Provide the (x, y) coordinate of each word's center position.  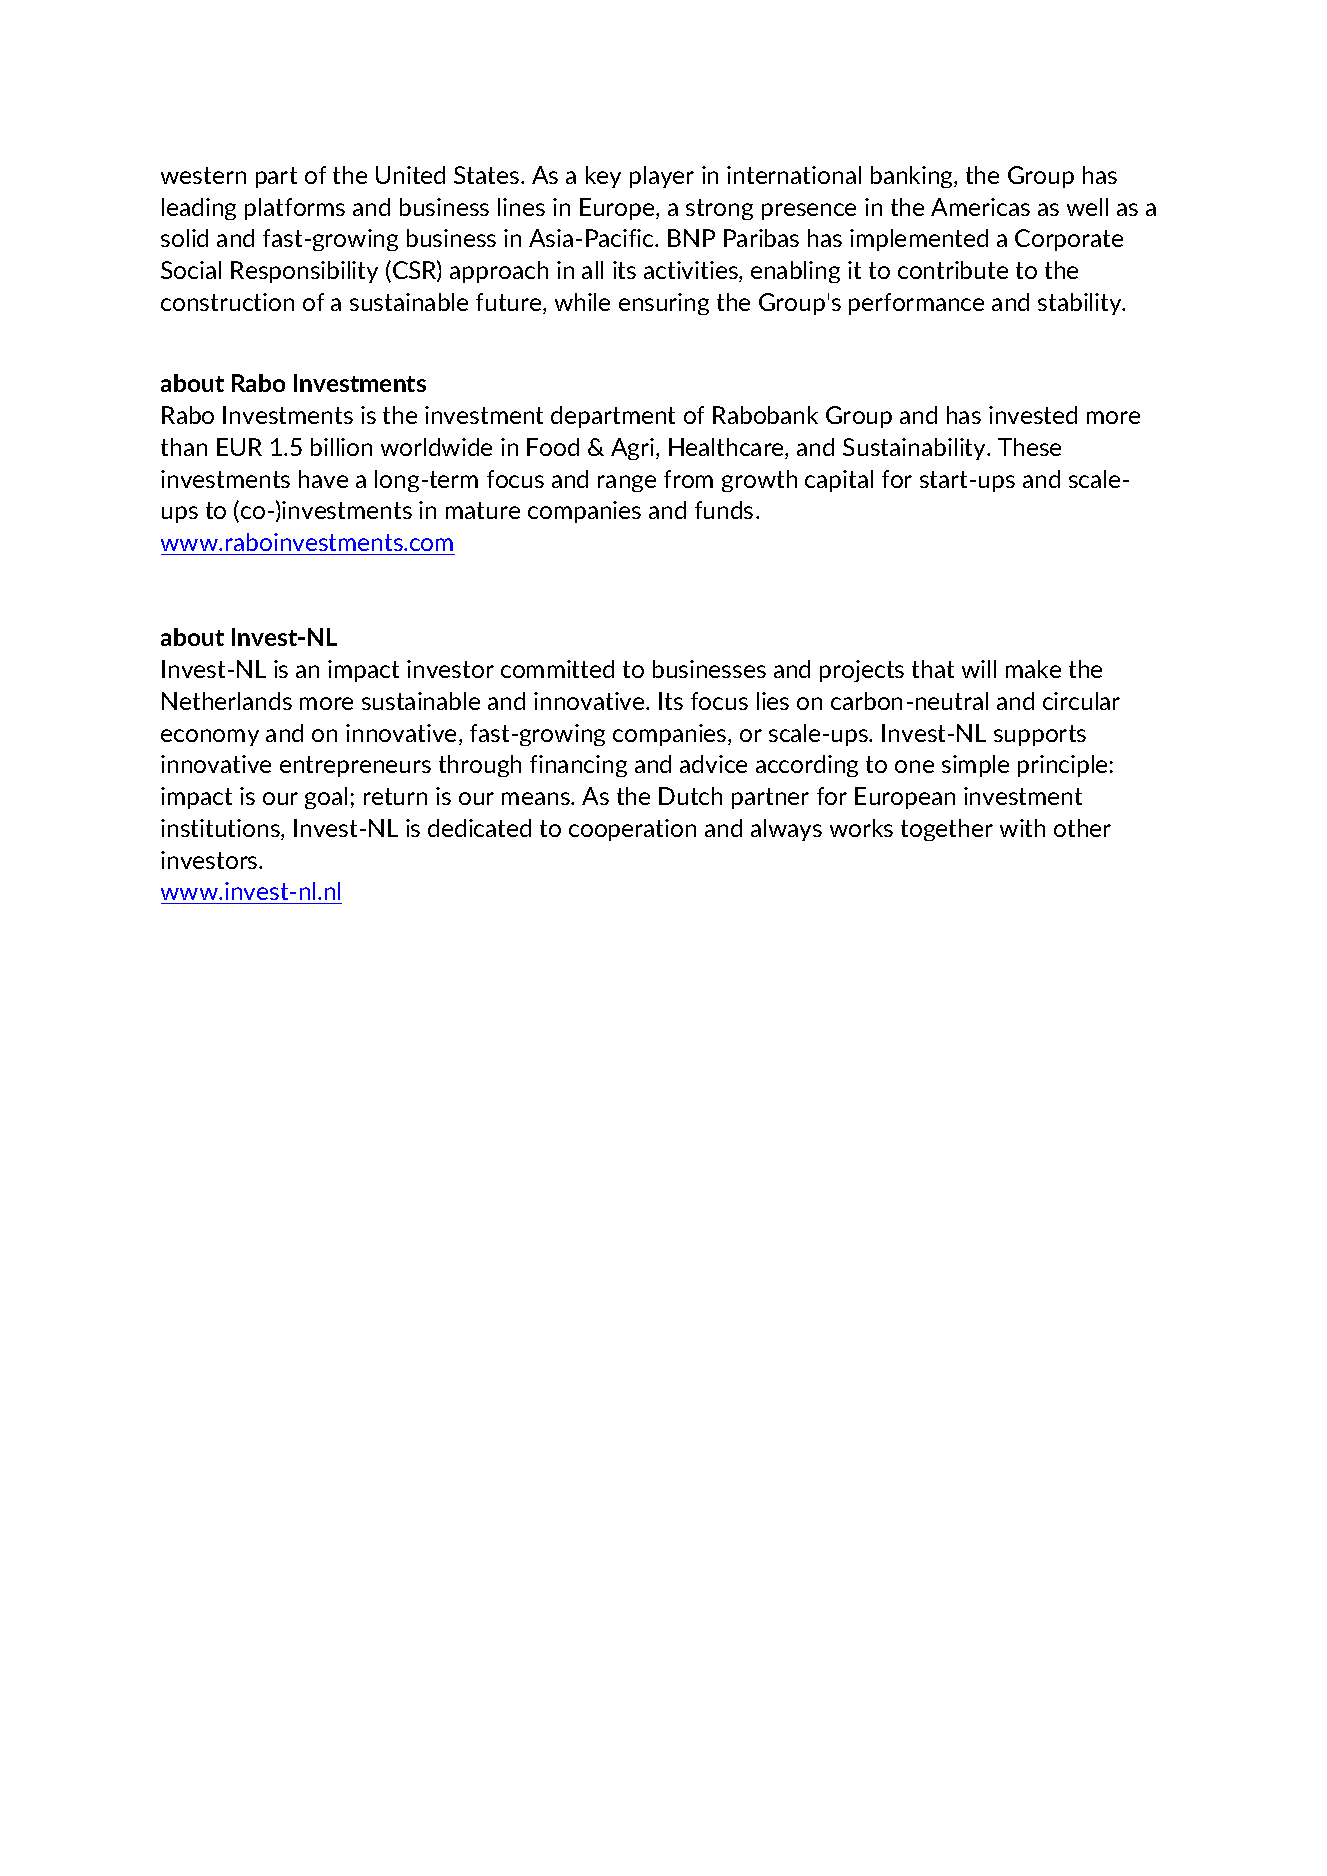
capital (839, 481)
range (627, 483)
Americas (980, 207)
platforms (295, 209)
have (323, 479)
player (662, 177)
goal (326, 798)
